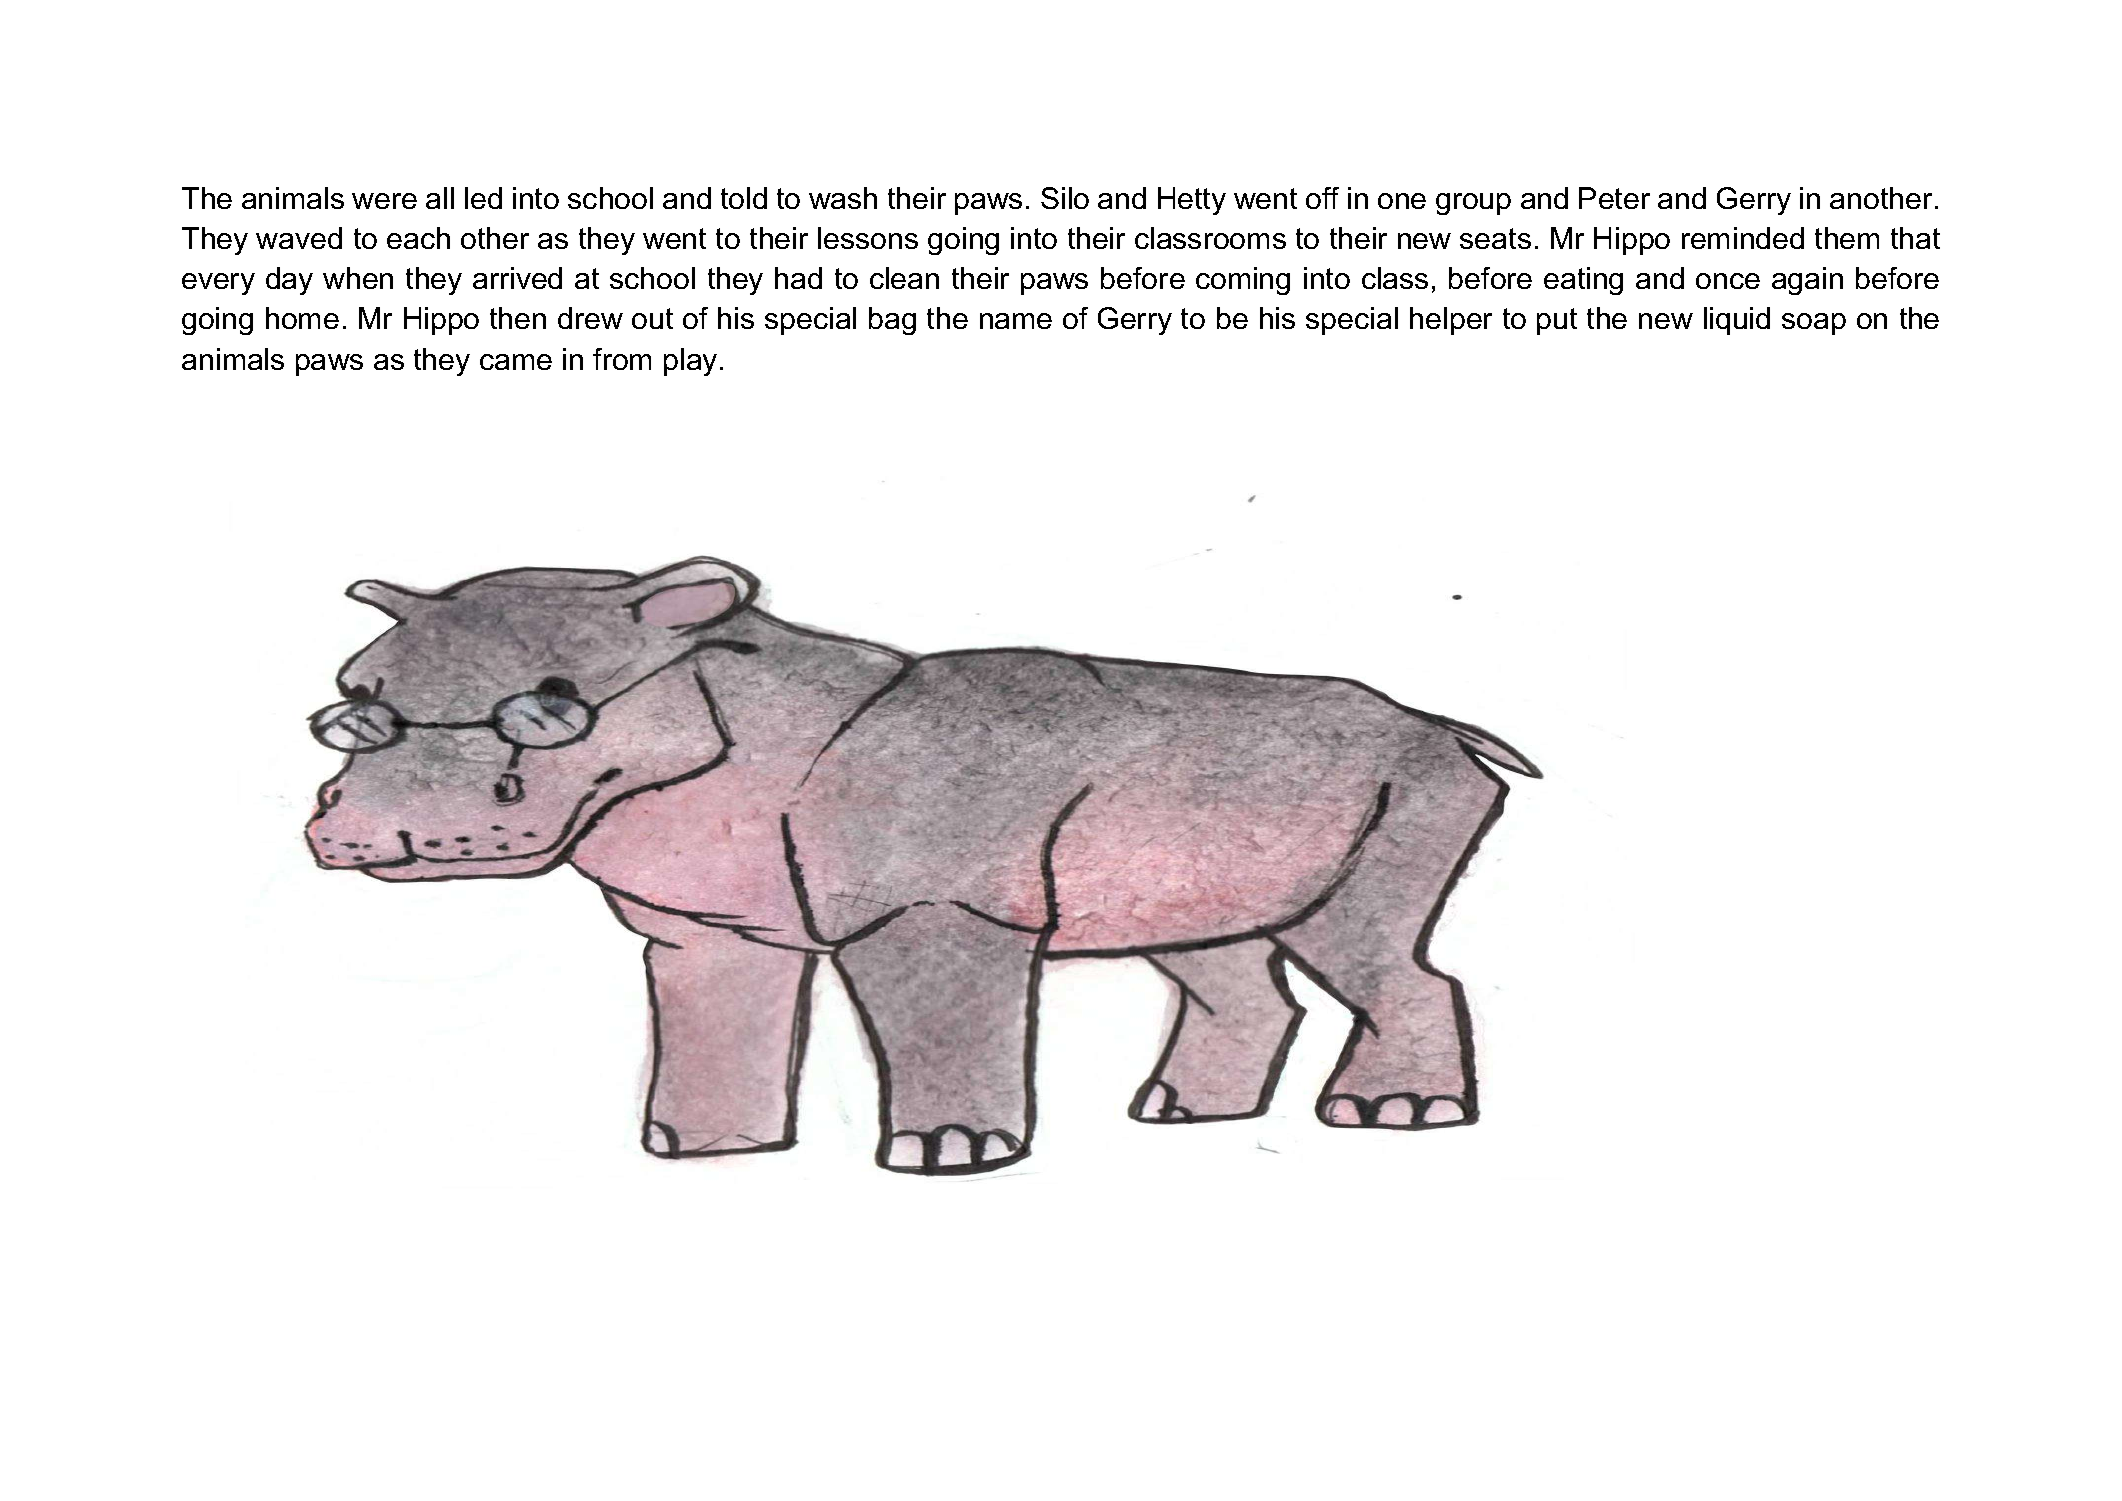  Describe the element at coordinates (384, 201) in the screenshot. I see `were` at that location.
